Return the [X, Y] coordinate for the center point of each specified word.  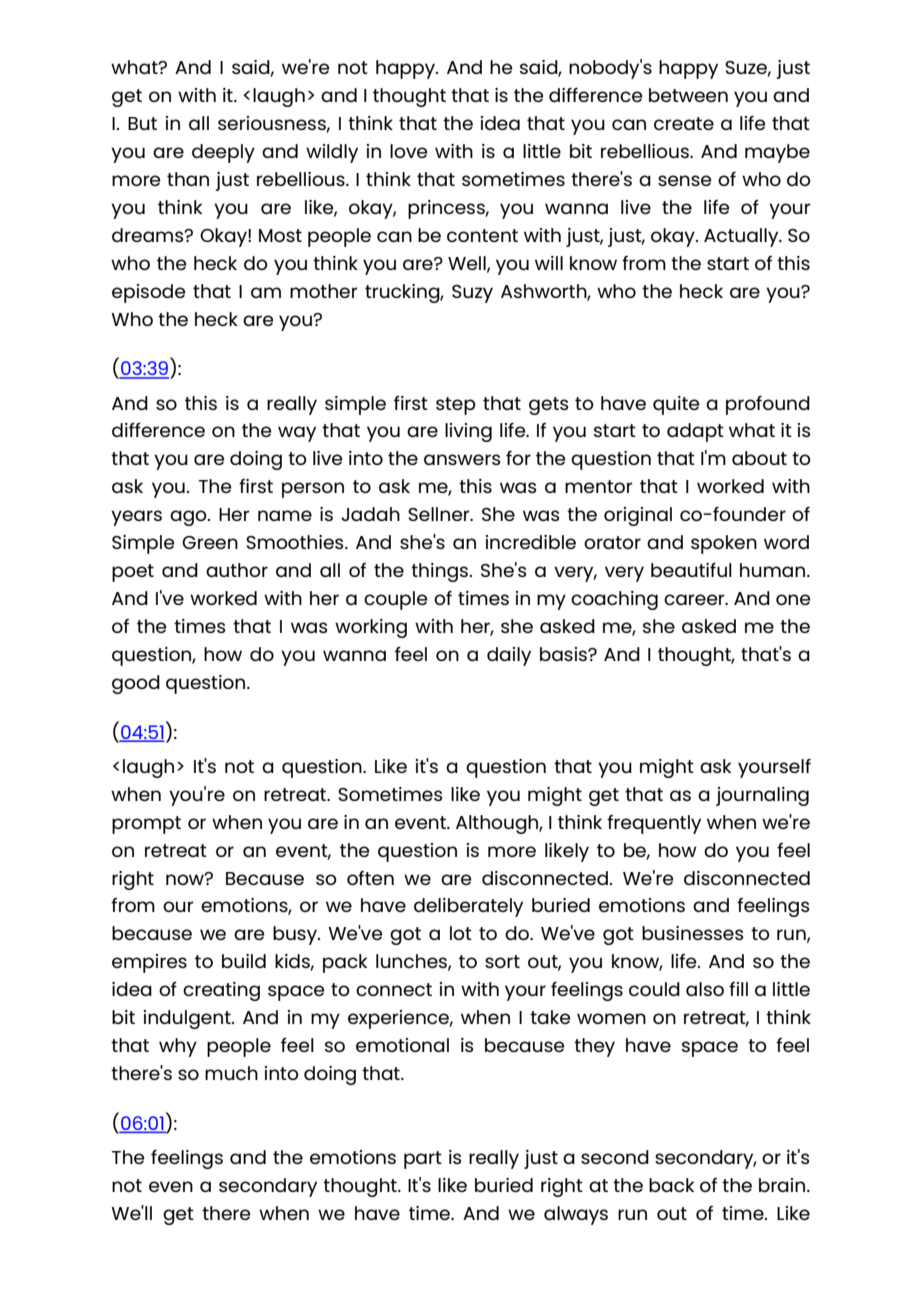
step [456, 406]
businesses [692, 933]
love [408, 151]
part [423, 1160]
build [244, 961]
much [231, 1073]
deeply [223, 153]
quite [676, 405]
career [695, 599]
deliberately [468, 907]
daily [509, 656]
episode [148, 293]
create [684, 123]
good [136, 684]
